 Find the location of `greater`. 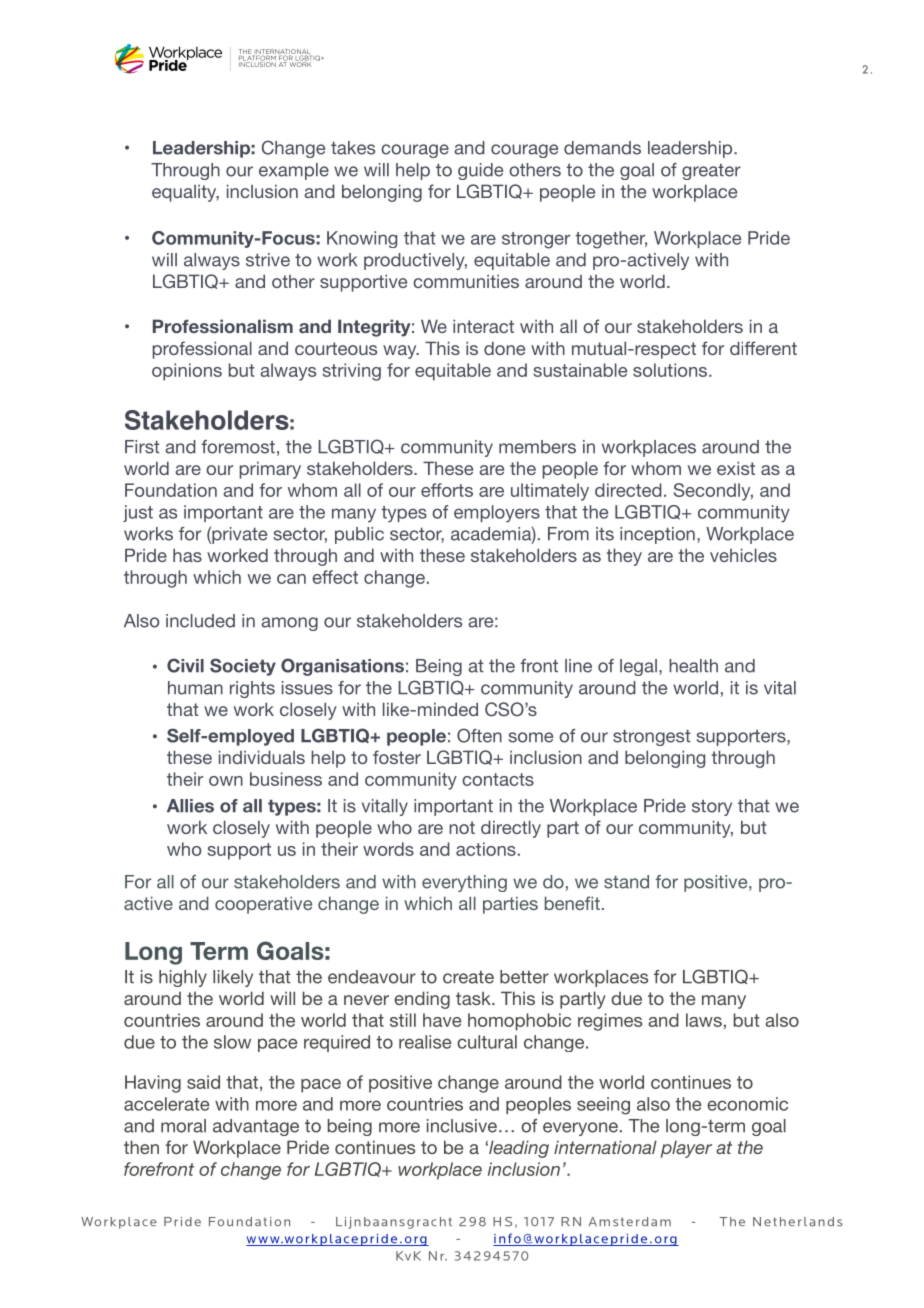

greater is located at coordinates (711, 172).
